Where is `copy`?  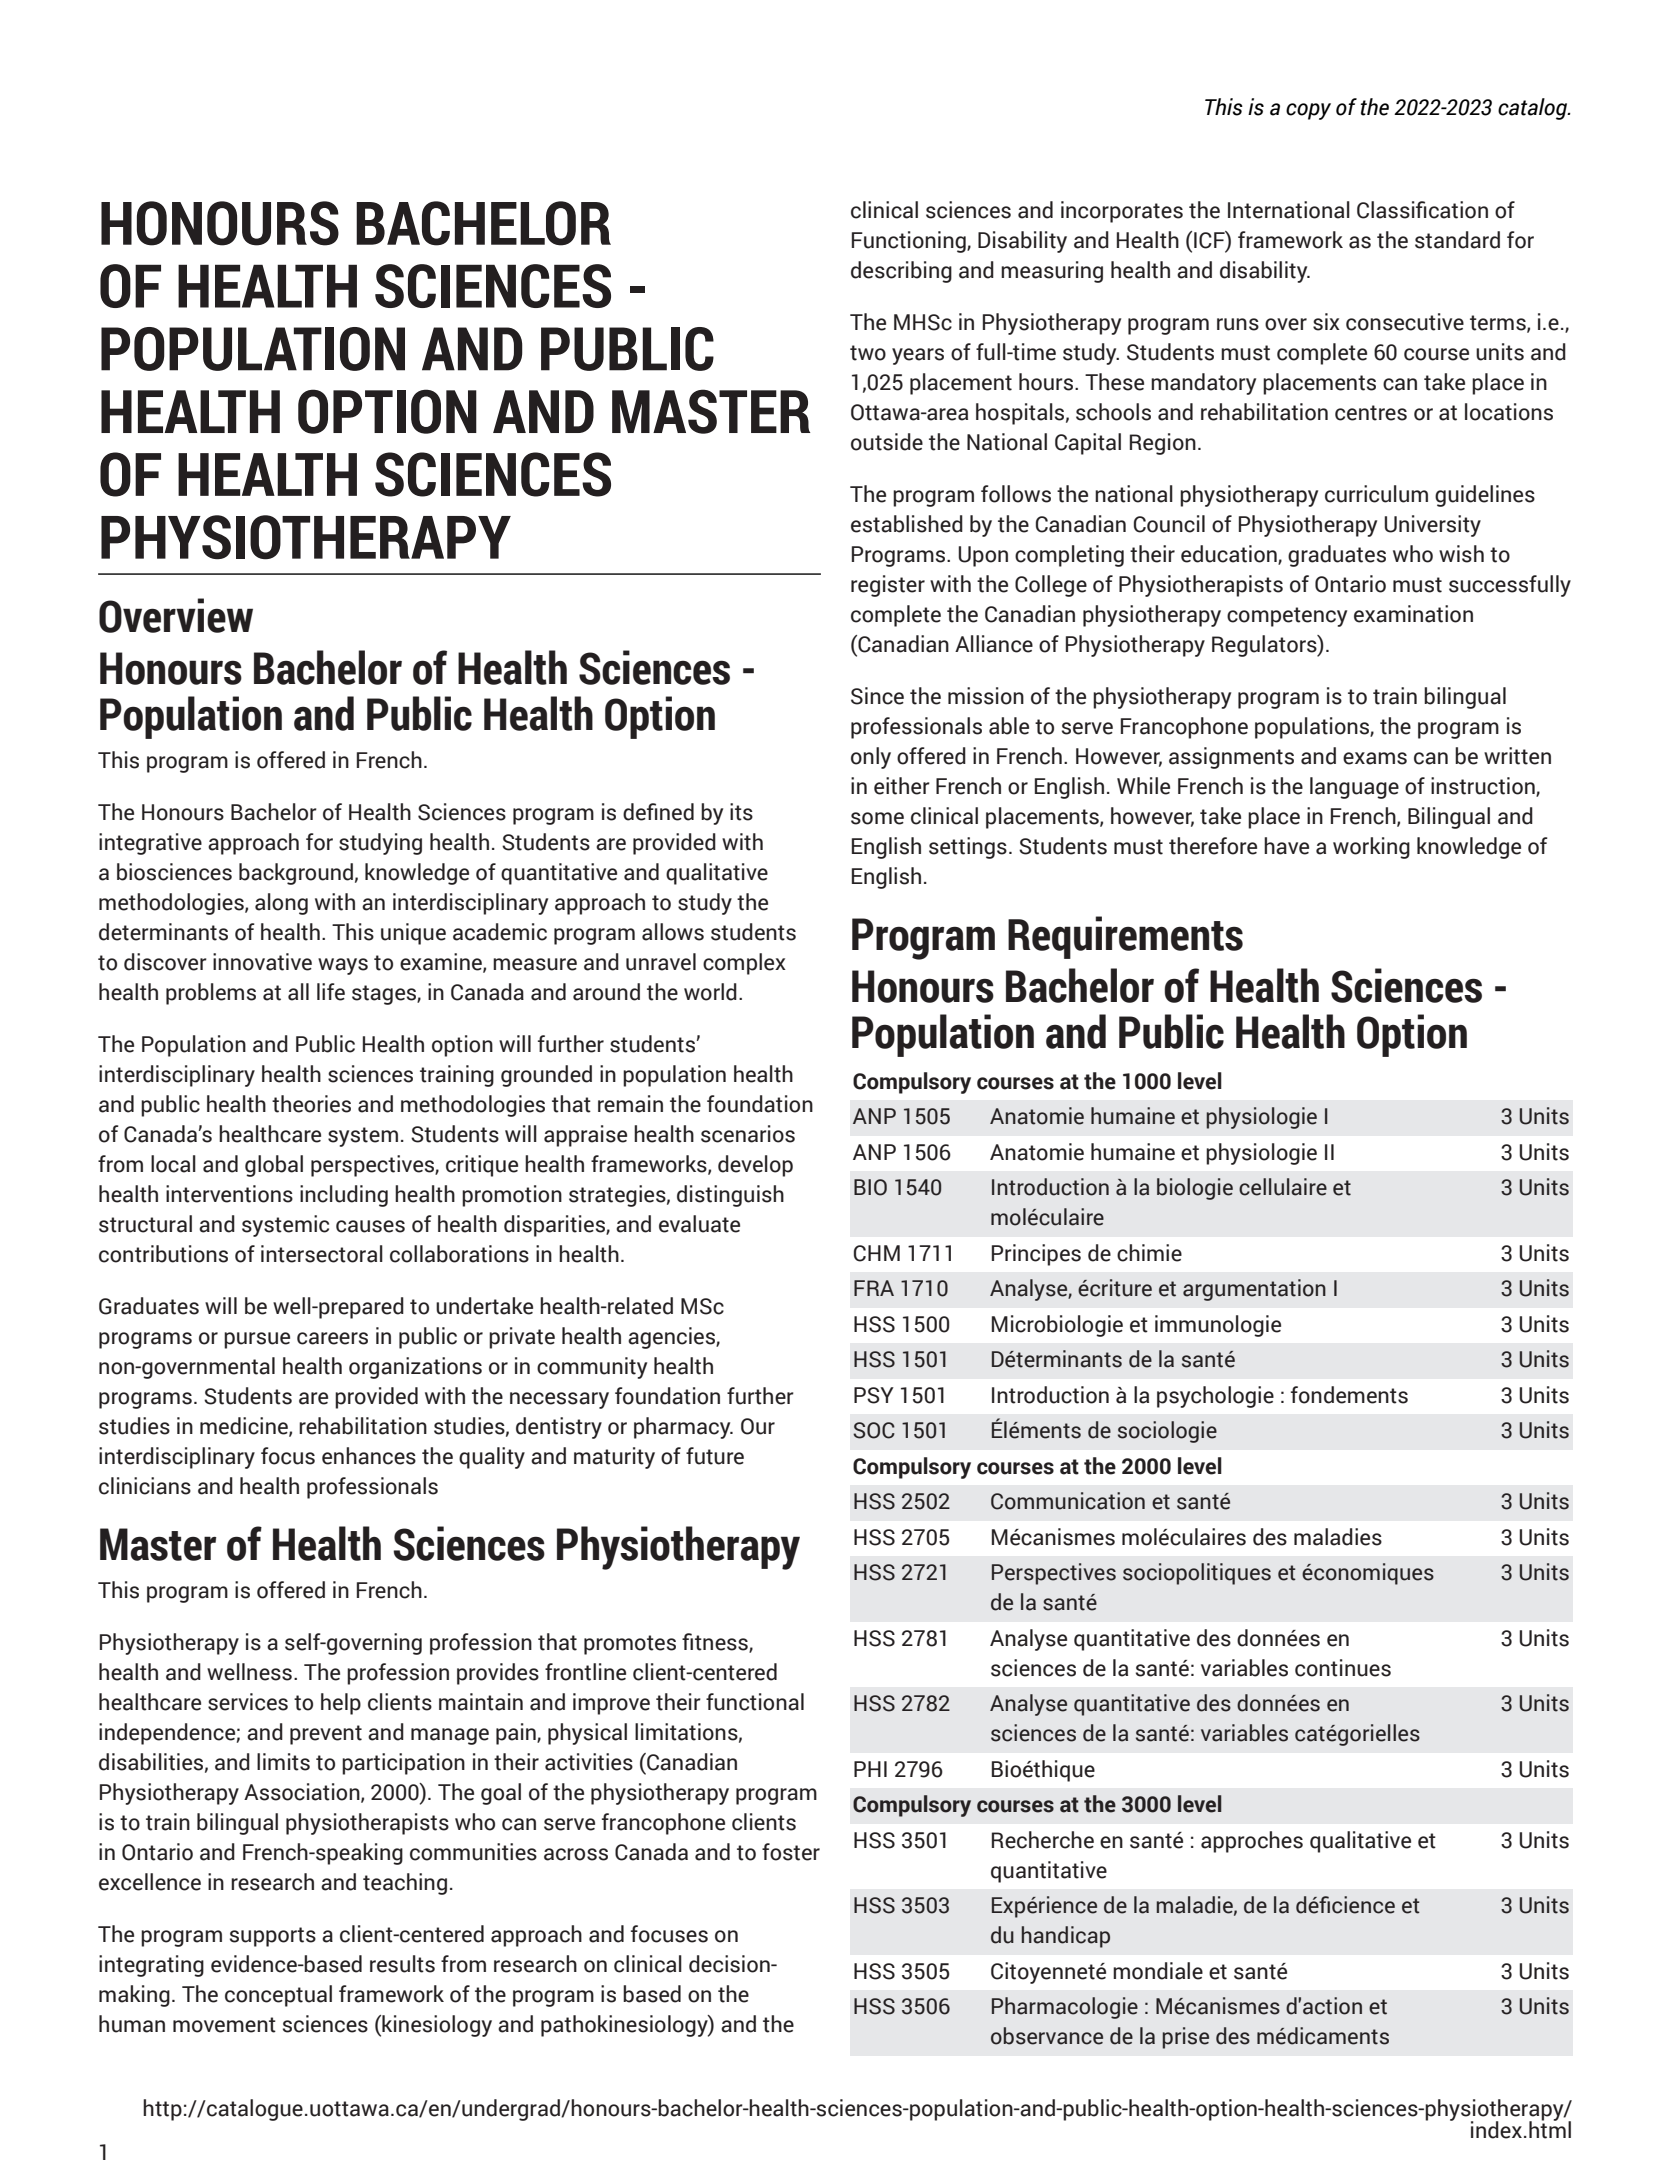
copy is located at coordinates (1308, 111).
